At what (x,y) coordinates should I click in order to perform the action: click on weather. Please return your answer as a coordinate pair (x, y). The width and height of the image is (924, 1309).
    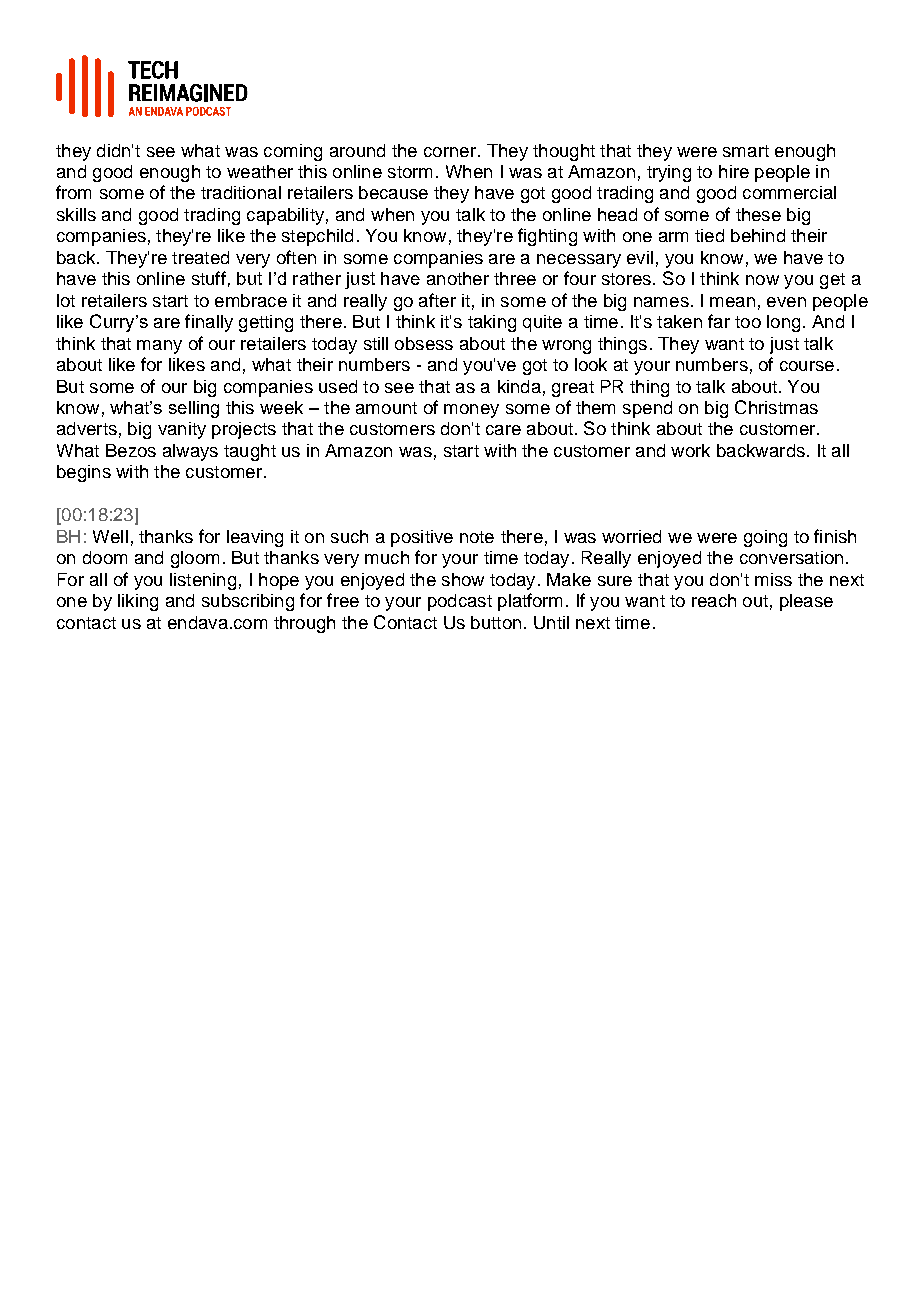
    Looking at the image, I should click on (260, 171).
